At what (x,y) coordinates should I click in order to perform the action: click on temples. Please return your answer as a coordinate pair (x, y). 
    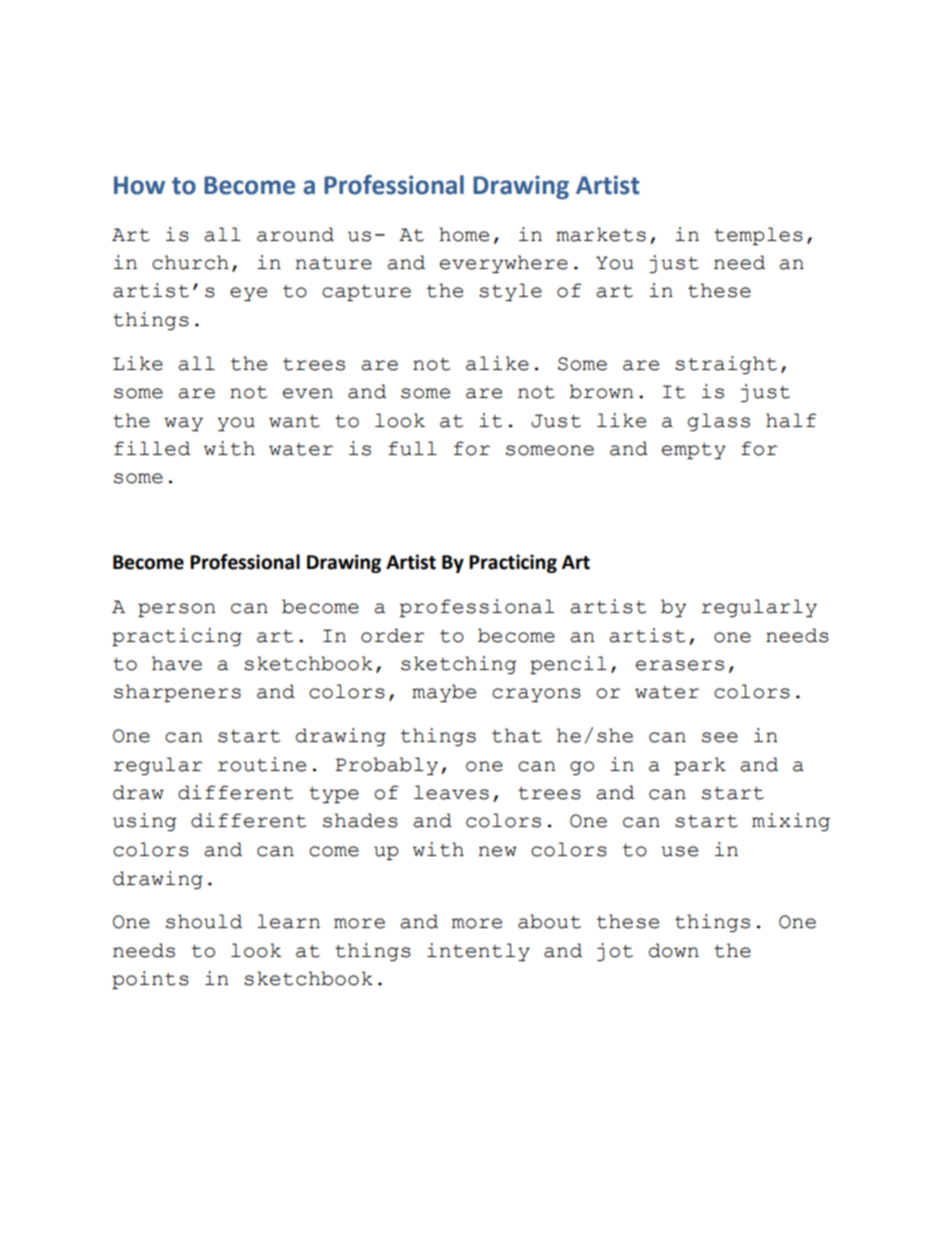
    Looking at the image, I should click on (758, 236).
